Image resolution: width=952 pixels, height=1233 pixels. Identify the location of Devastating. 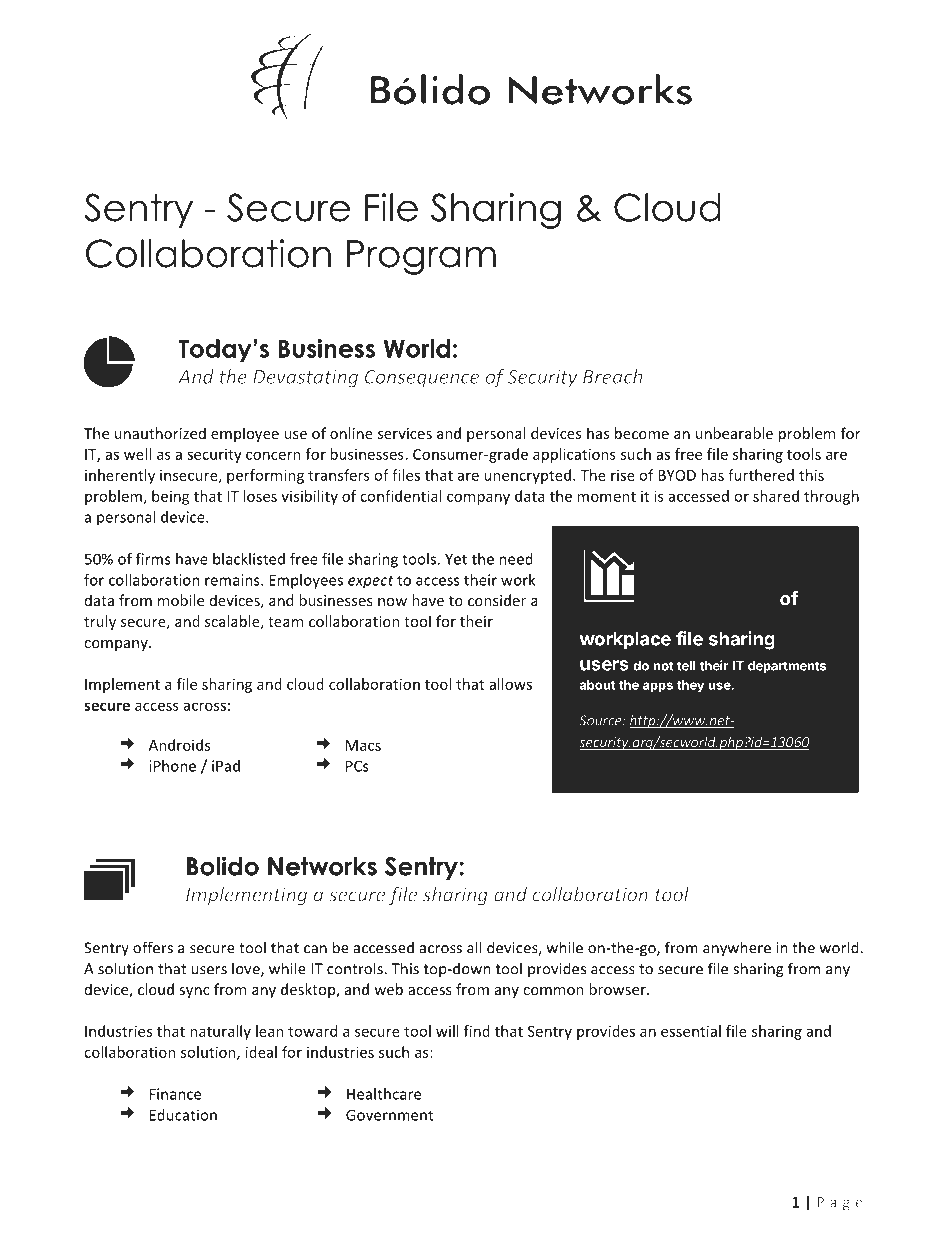
(305, 379).
